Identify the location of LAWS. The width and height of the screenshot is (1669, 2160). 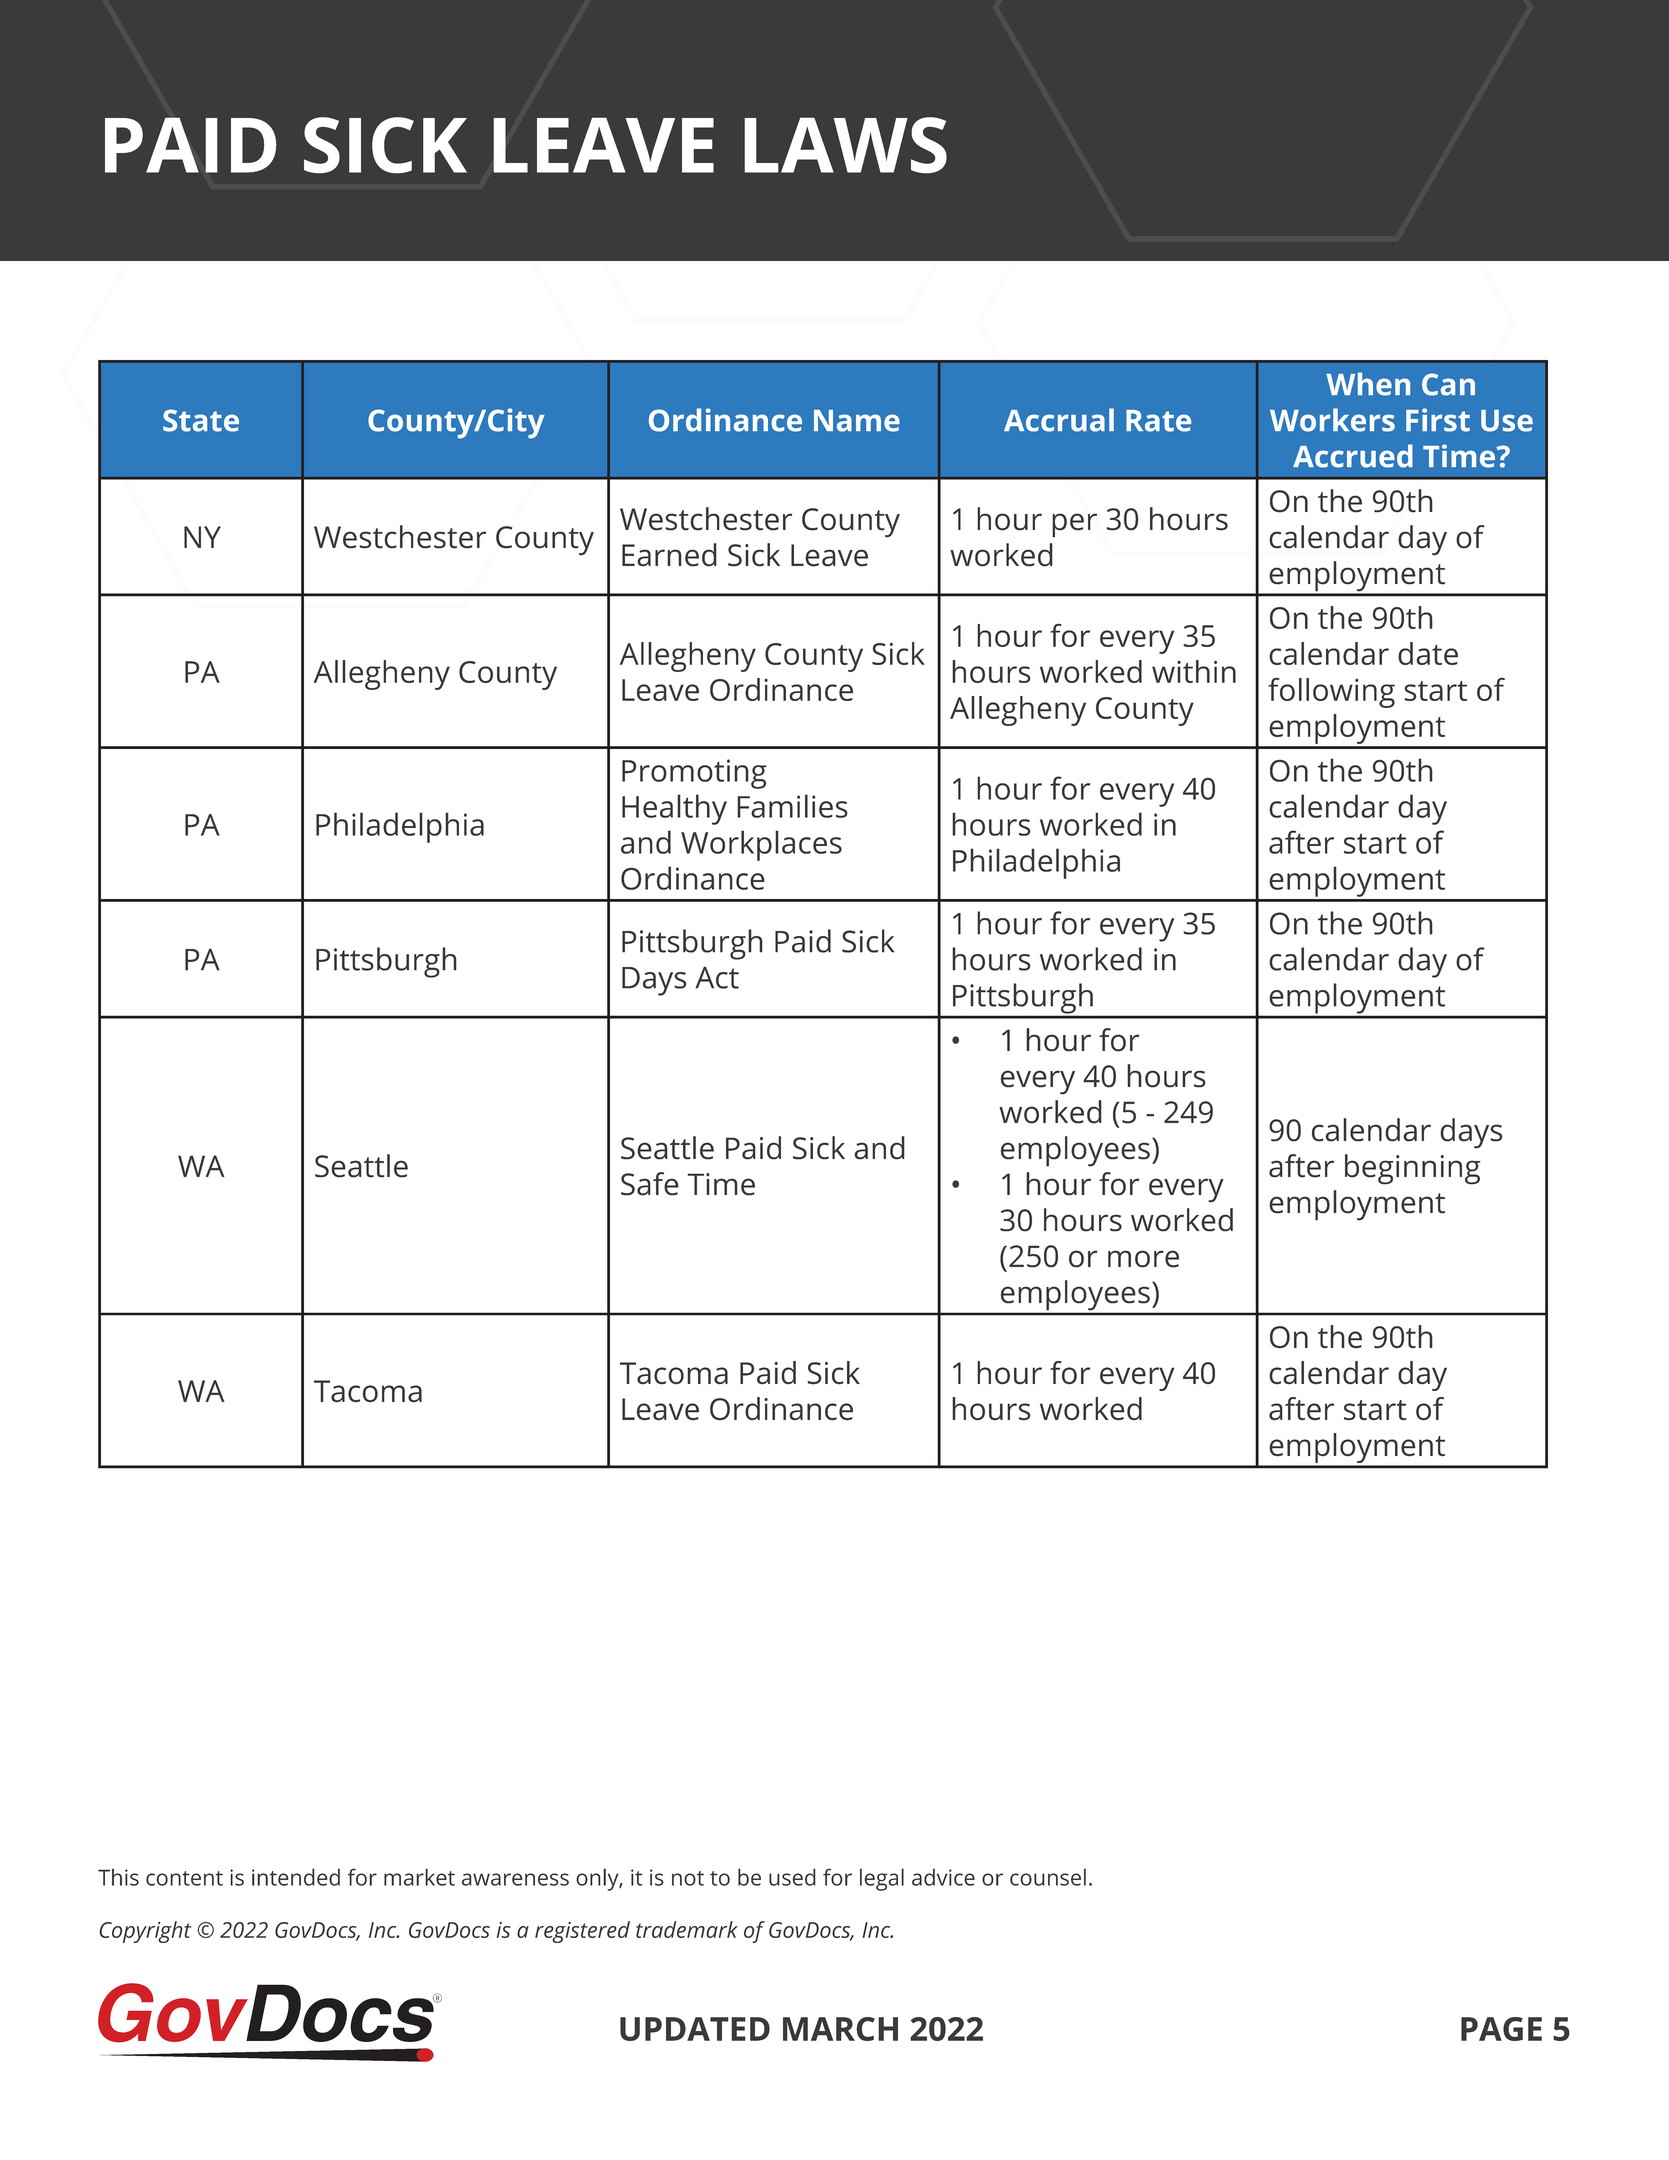
(845, 145).
